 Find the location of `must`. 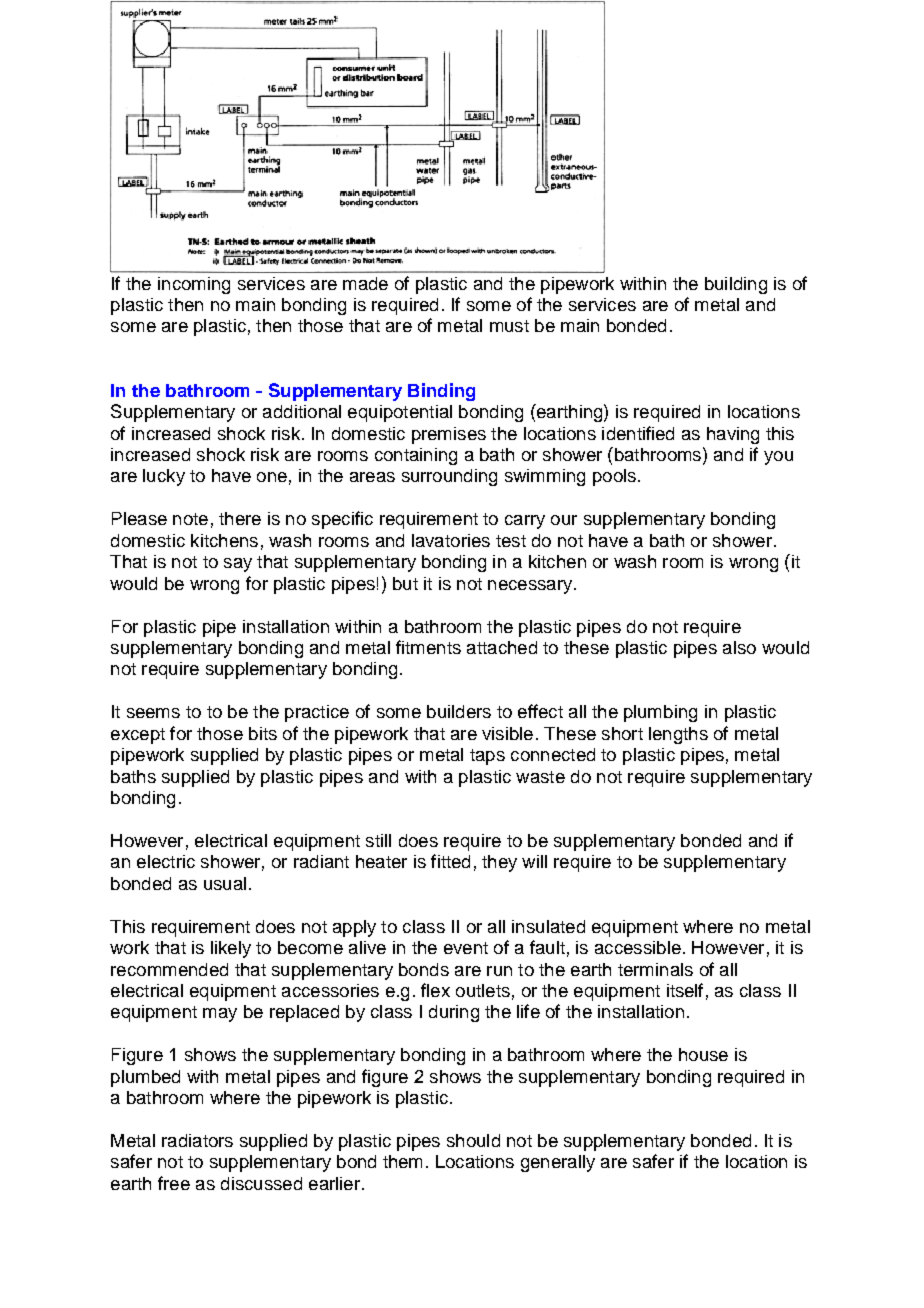

must is located at coordinates (509, 326).
